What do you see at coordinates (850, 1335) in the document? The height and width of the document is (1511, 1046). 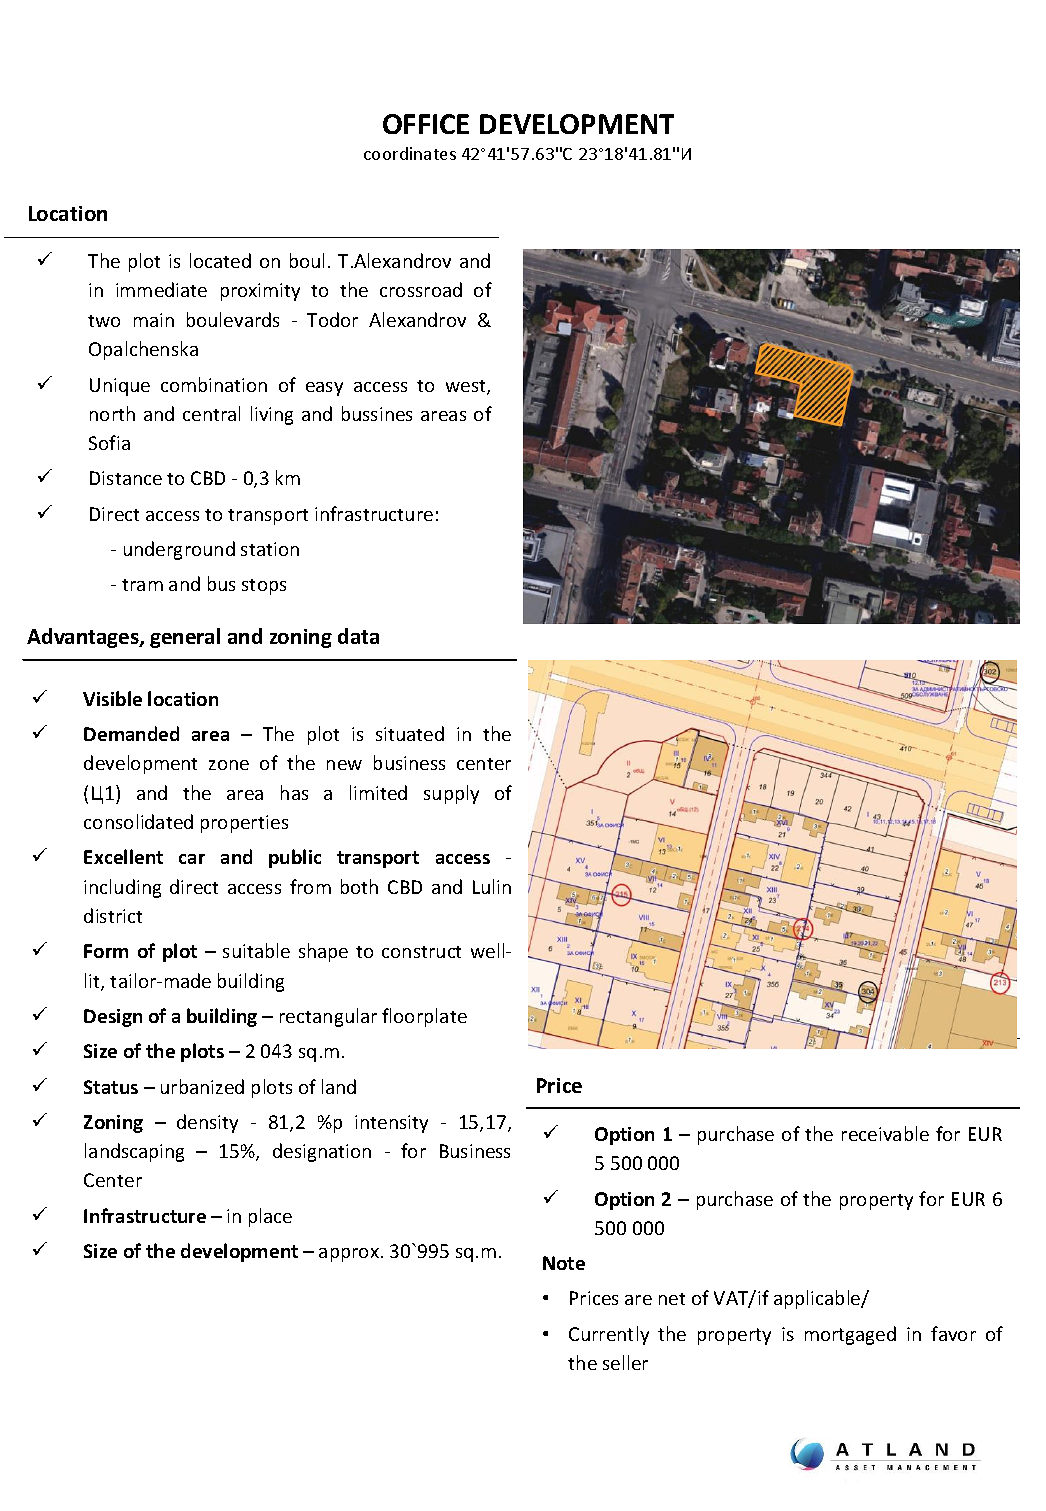 I see `mortgaged` at bounding box center [850, 1335].
